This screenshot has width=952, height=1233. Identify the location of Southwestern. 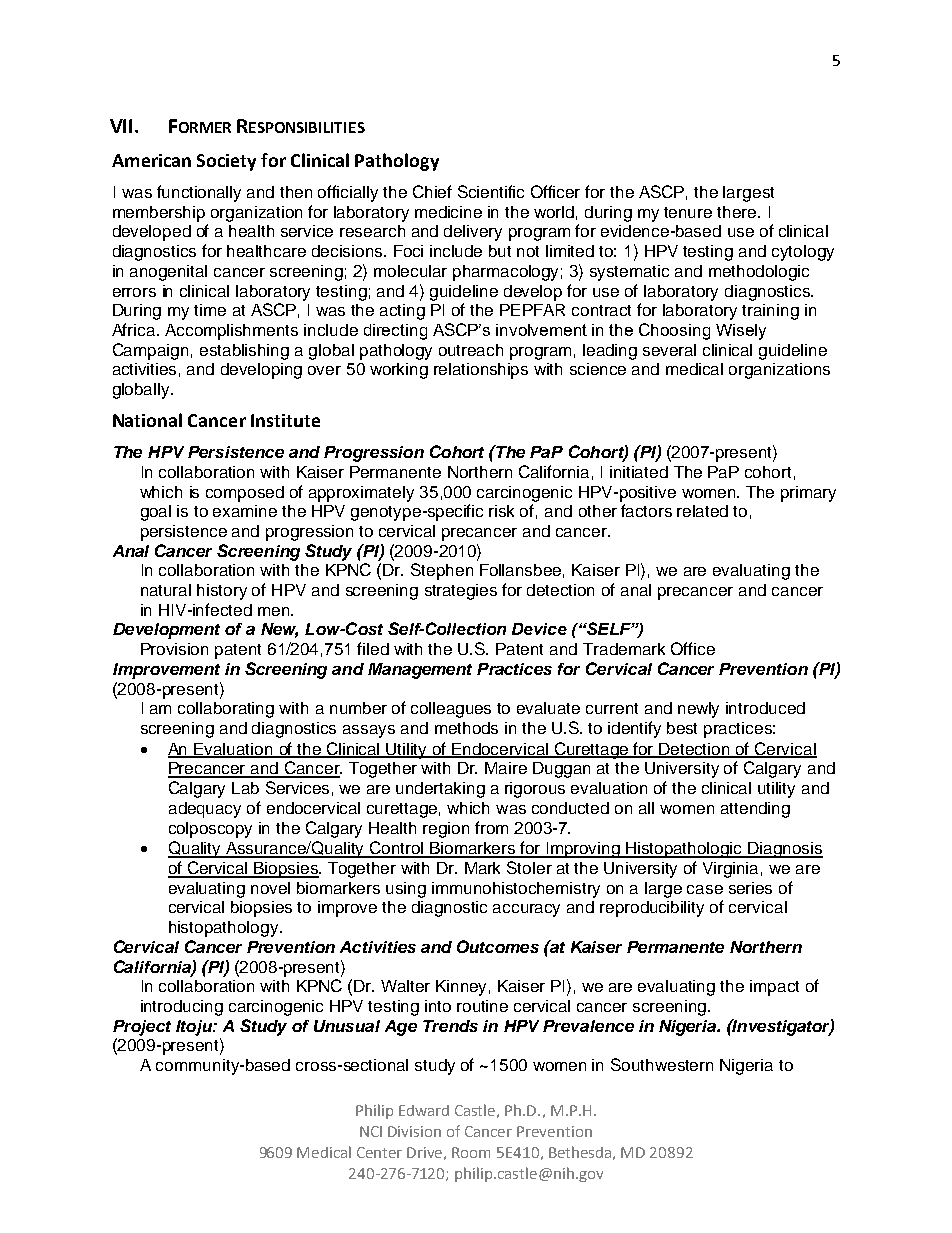
(662, 1064).
